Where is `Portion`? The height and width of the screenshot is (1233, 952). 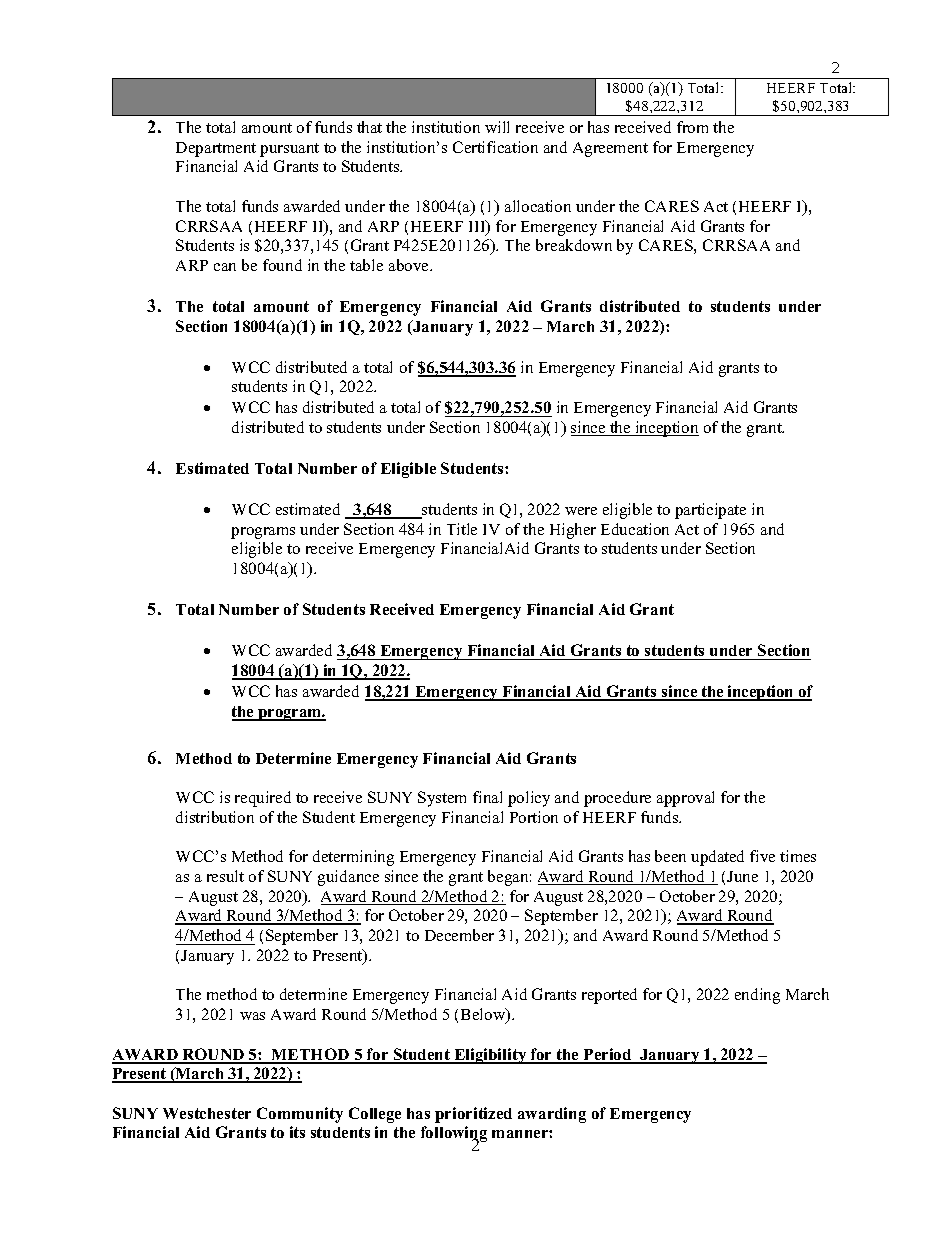 Portion is located at coordinates (534, 817).
